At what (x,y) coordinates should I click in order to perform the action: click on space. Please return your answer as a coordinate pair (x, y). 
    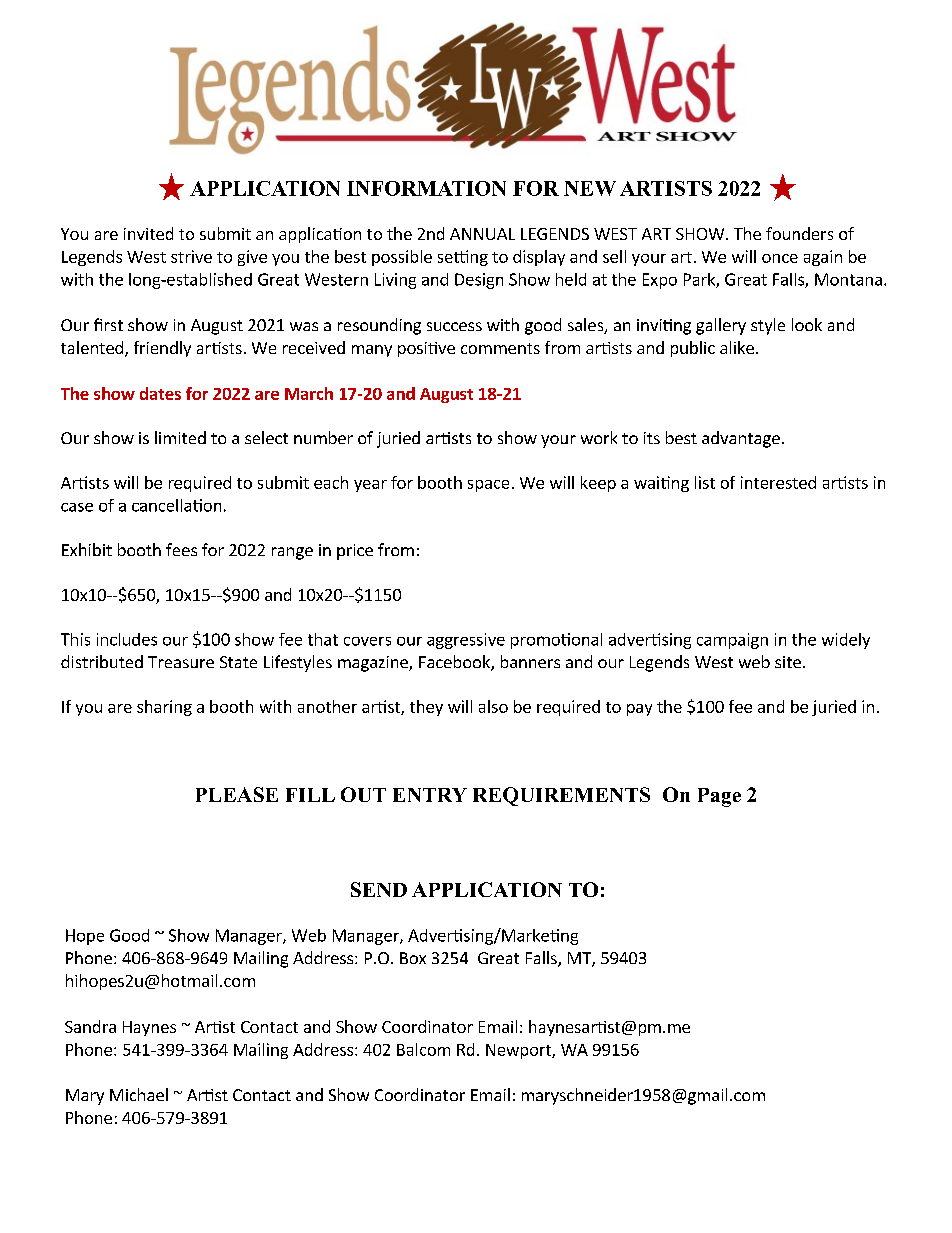
    Looking at the image, I should click on (488, 486).
